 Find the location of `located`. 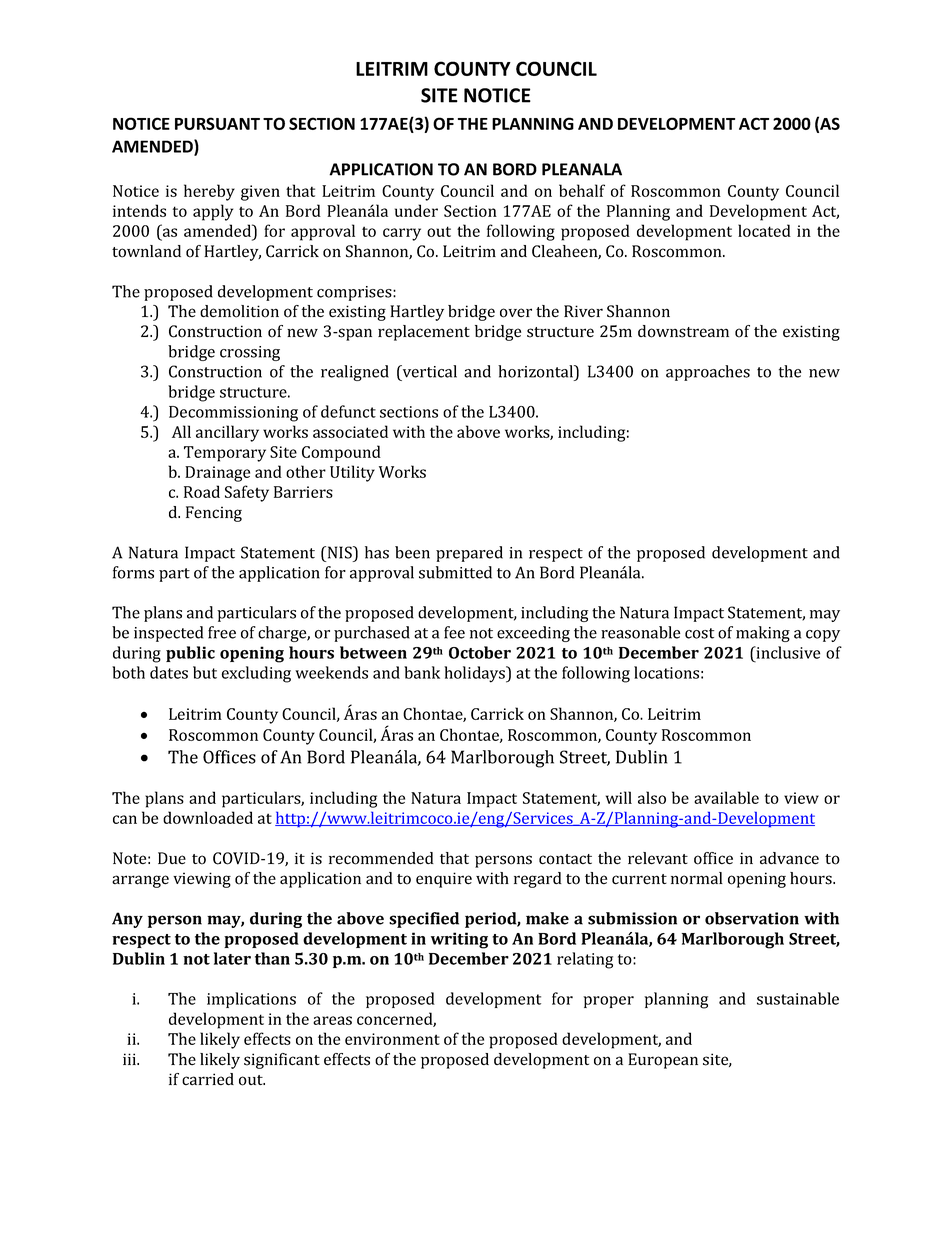

located is located at coordinates (764, 230).
